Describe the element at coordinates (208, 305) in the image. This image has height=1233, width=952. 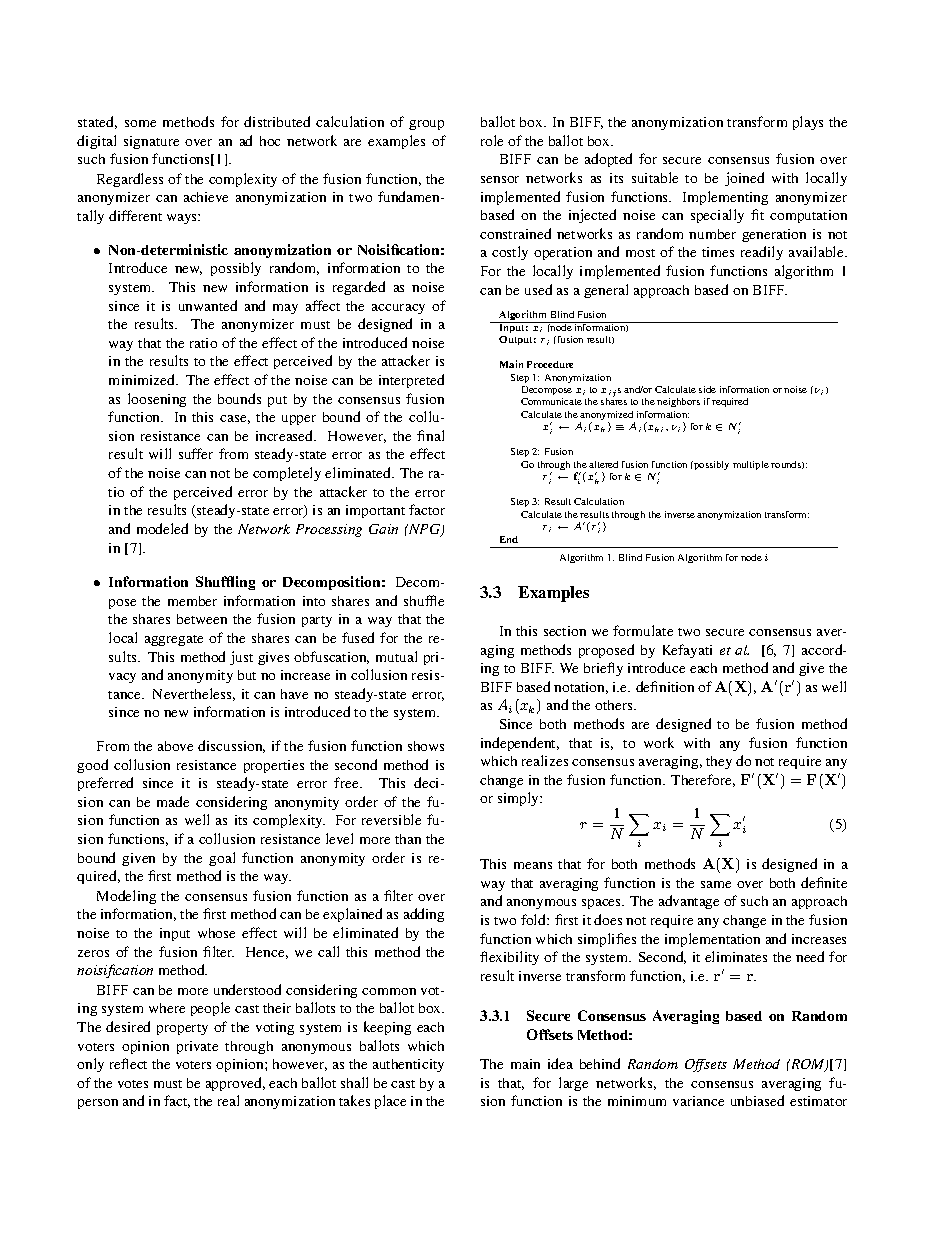
I see `unwanted` at that location.
